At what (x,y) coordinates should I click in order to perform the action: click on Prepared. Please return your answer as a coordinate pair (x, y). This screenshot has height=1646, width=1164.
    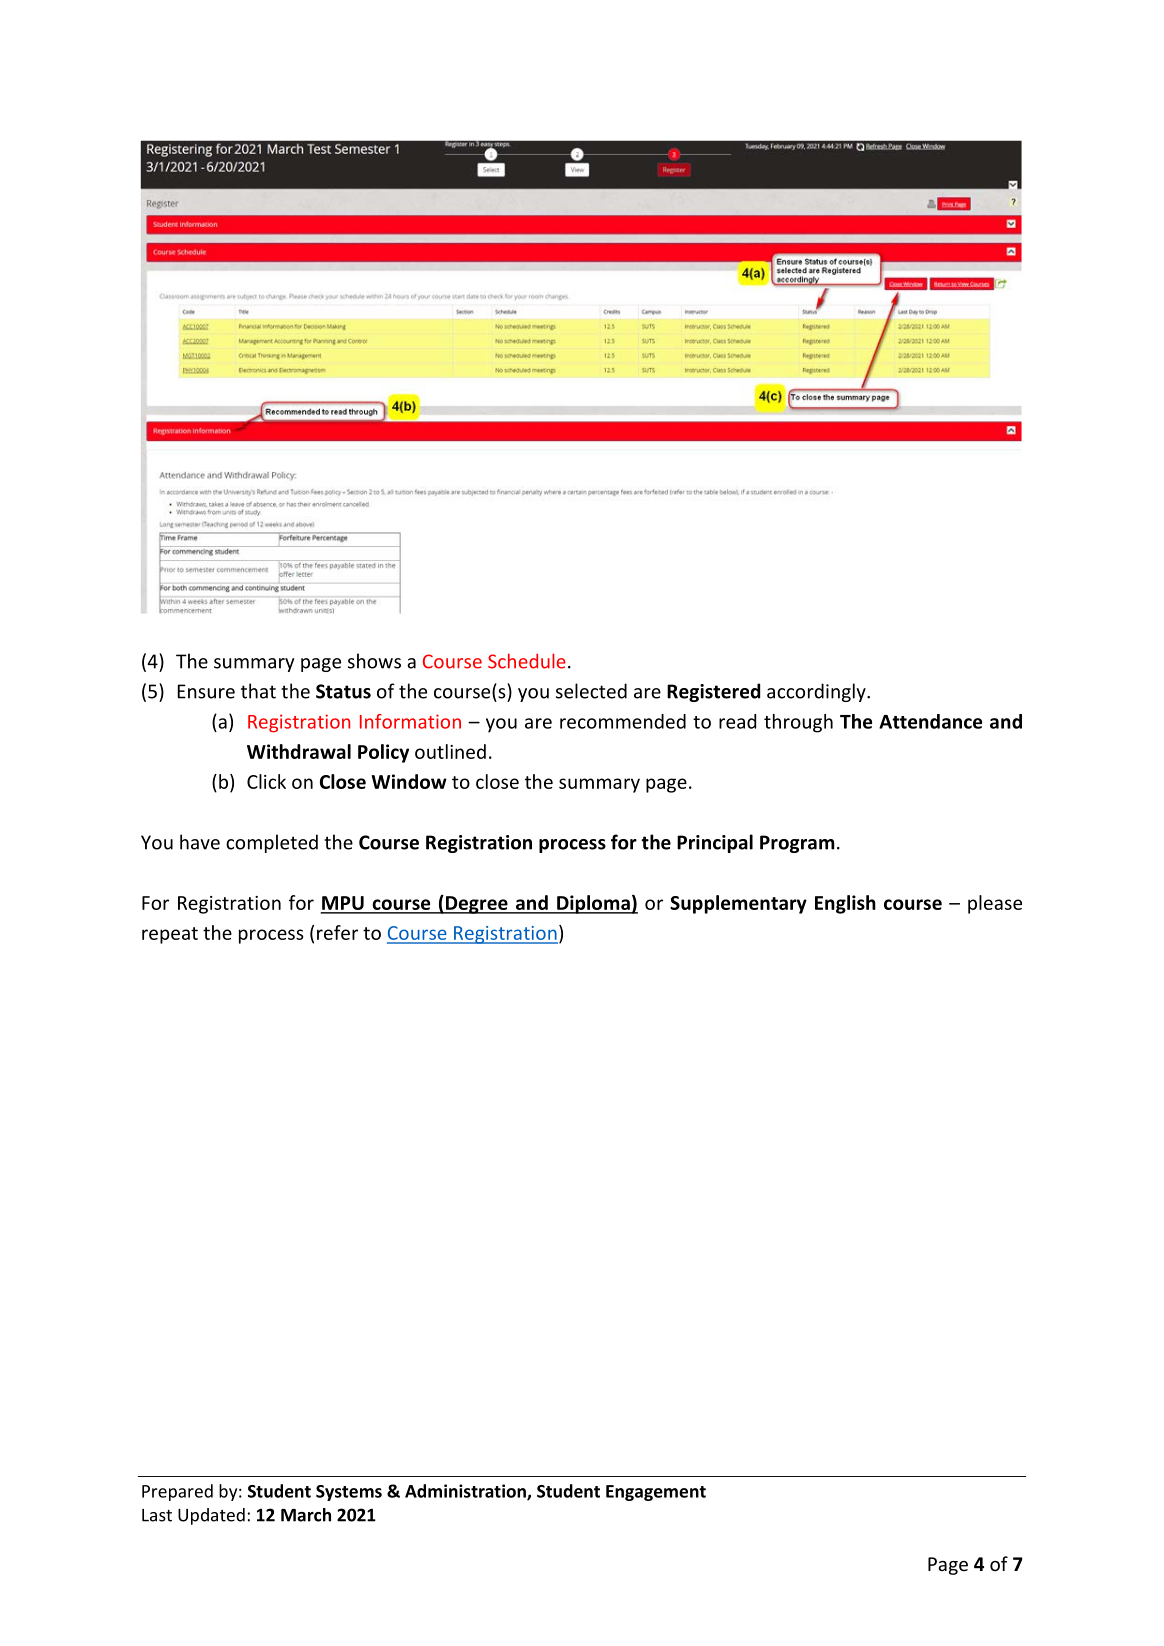
    Looking at the image, I should click on (177, 1492).
